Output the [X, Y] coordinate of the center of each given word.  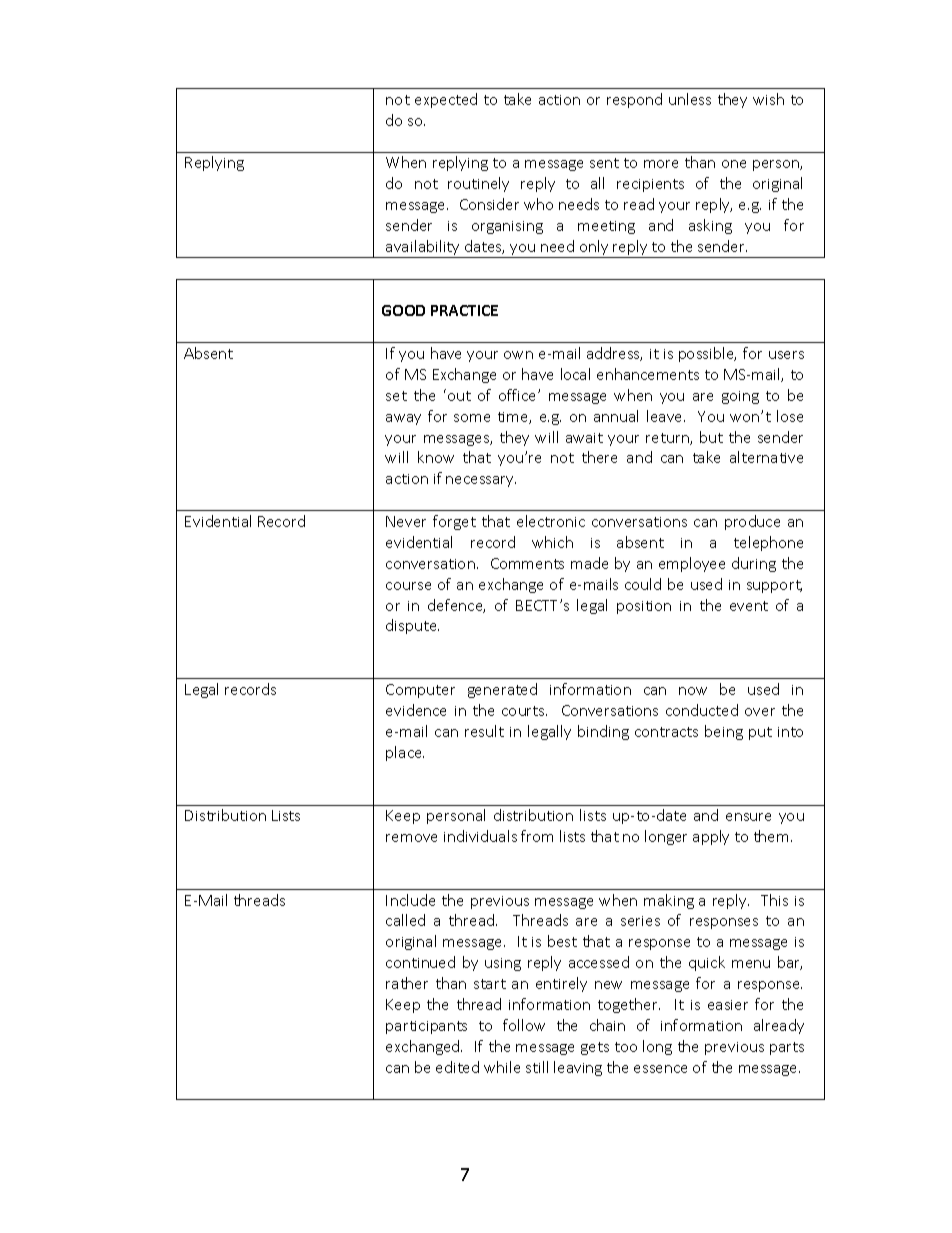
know [436, 457]
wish [768, 99]
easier [728, 1005]
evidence [416, 710]
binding [603, 732]
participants [426, 1027]
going [740, 397]
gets [595, 1048]
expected [446, 100]
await [584, 438]
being [724, 732]
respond [634, 100]
